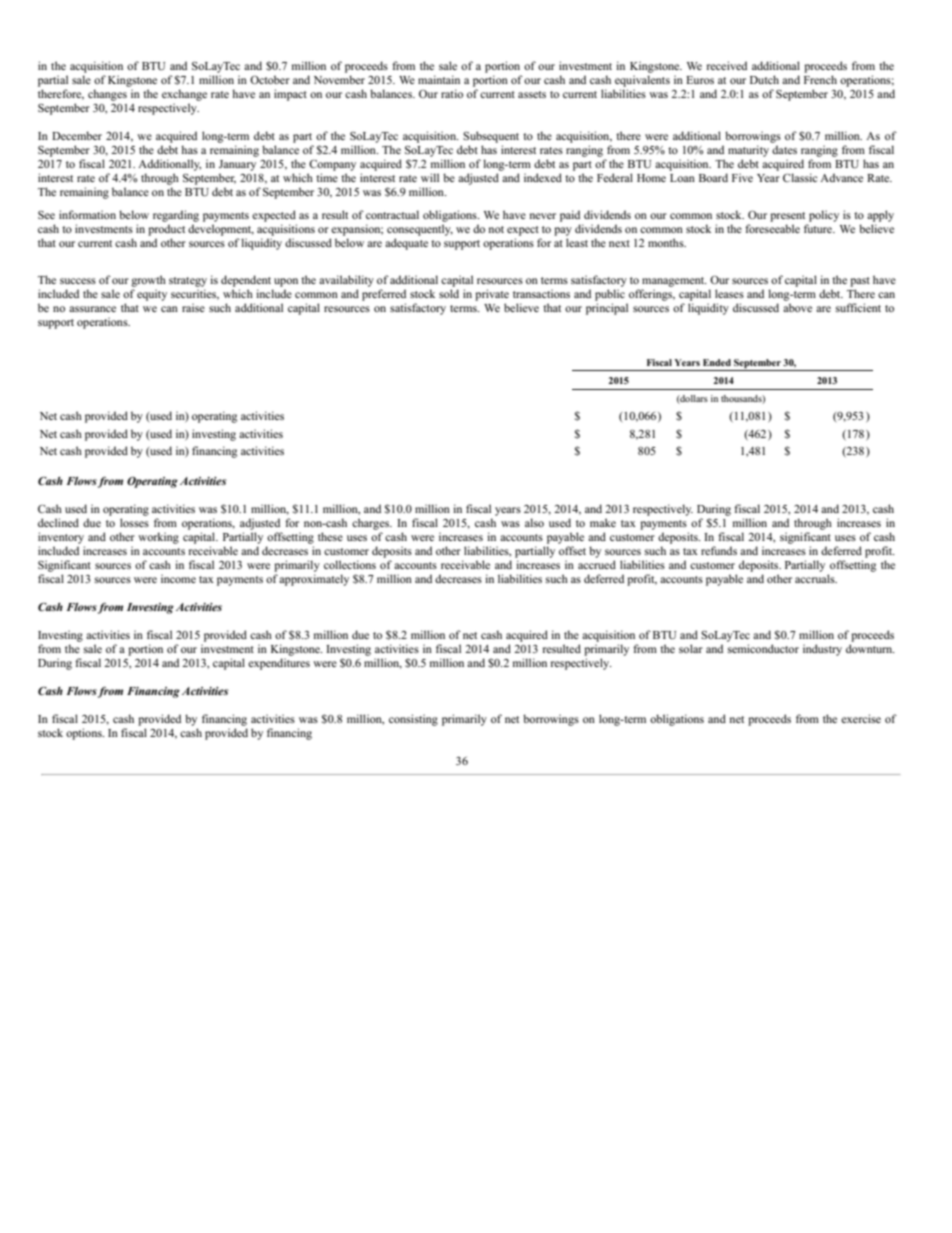  I want to click on not, so click(496, 229).
